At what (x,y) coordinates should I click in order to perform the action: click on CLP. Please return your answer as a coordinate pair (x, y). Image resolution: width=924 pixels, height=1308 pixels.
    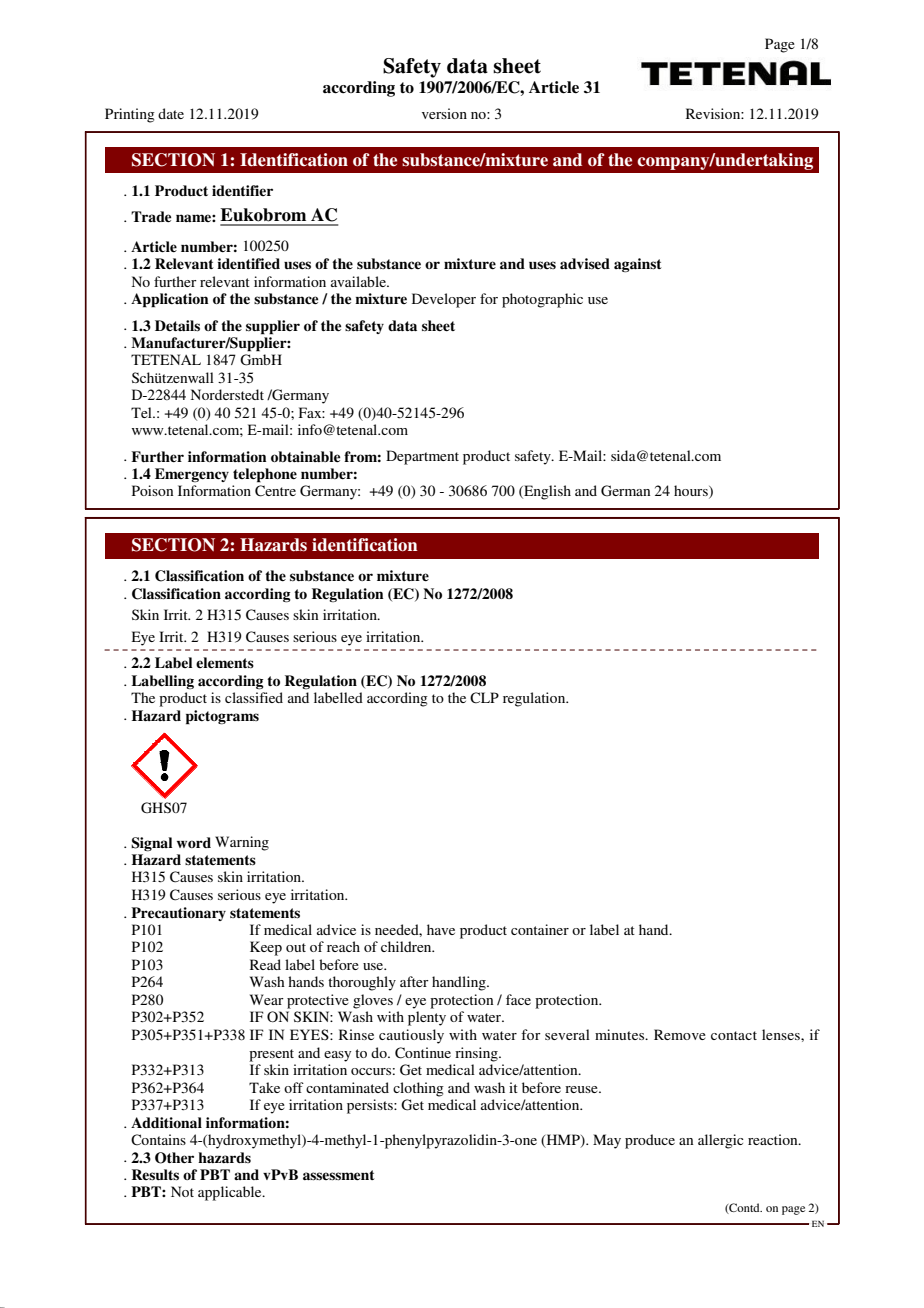
    Looking at the image, I should click on (484, 698).
